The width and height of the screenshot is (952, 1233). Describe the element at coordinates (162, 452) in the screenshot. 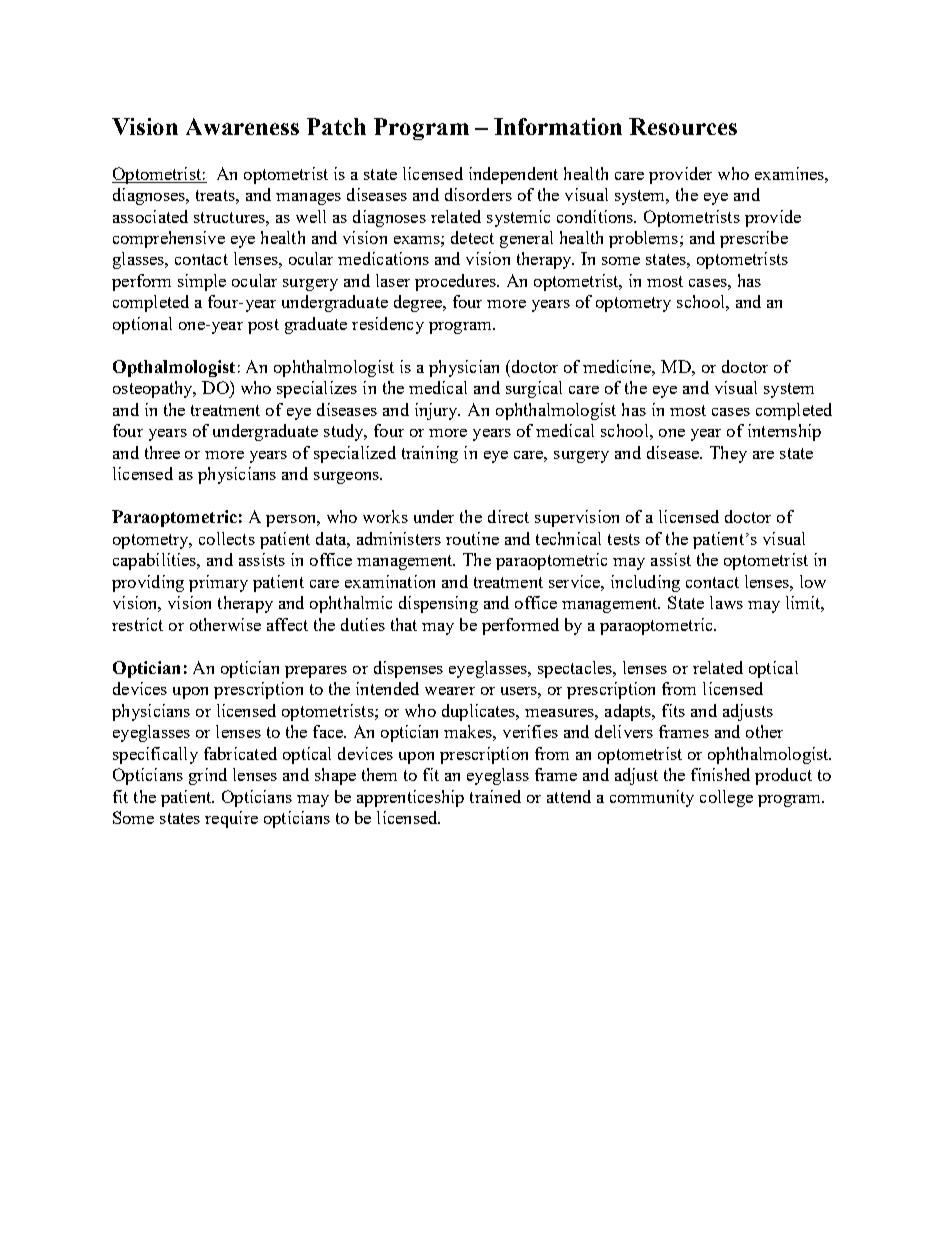

I see `three` at that location.
